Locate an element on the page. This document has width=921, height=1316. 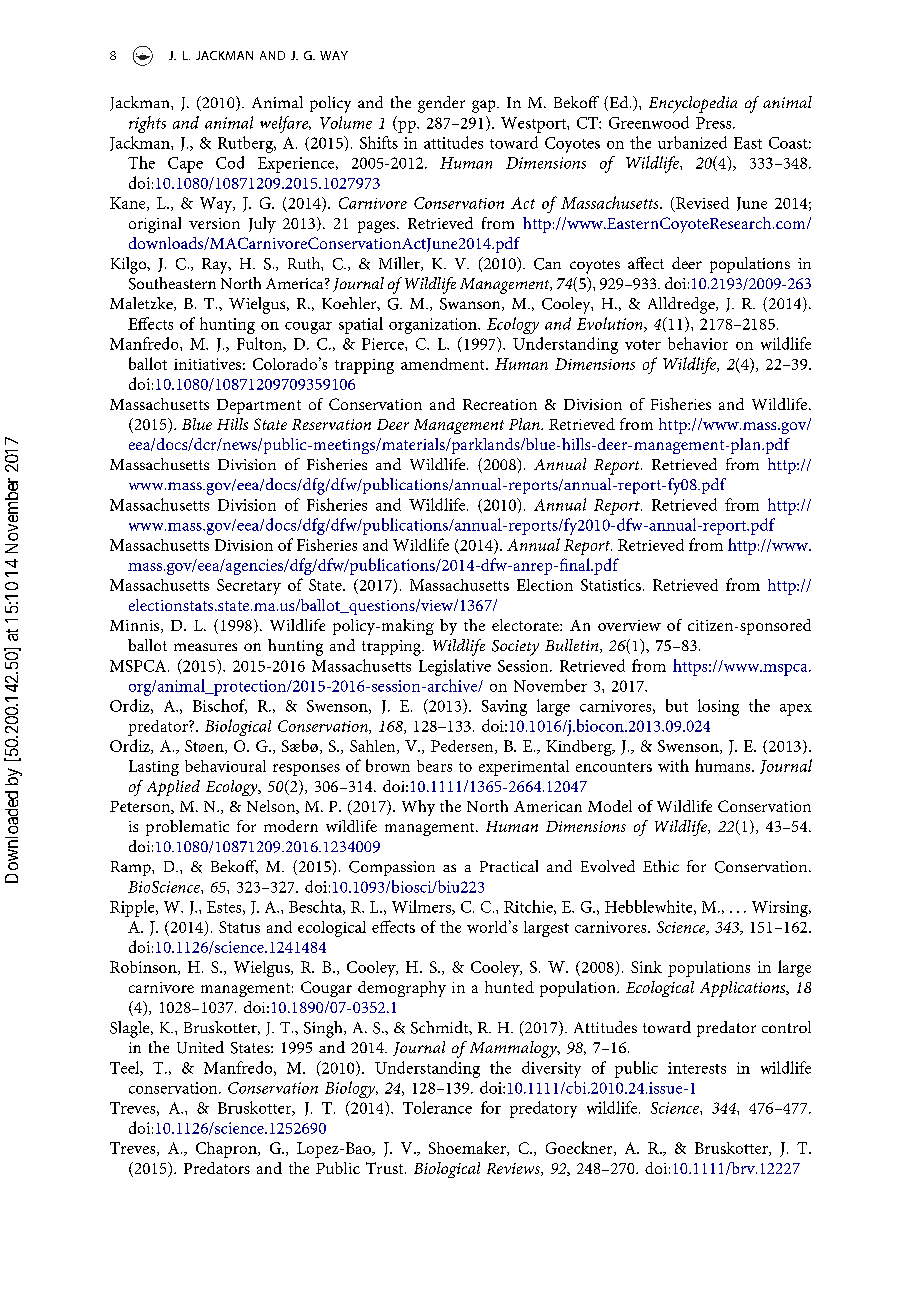
measures is located at coordinates (205, 647).
